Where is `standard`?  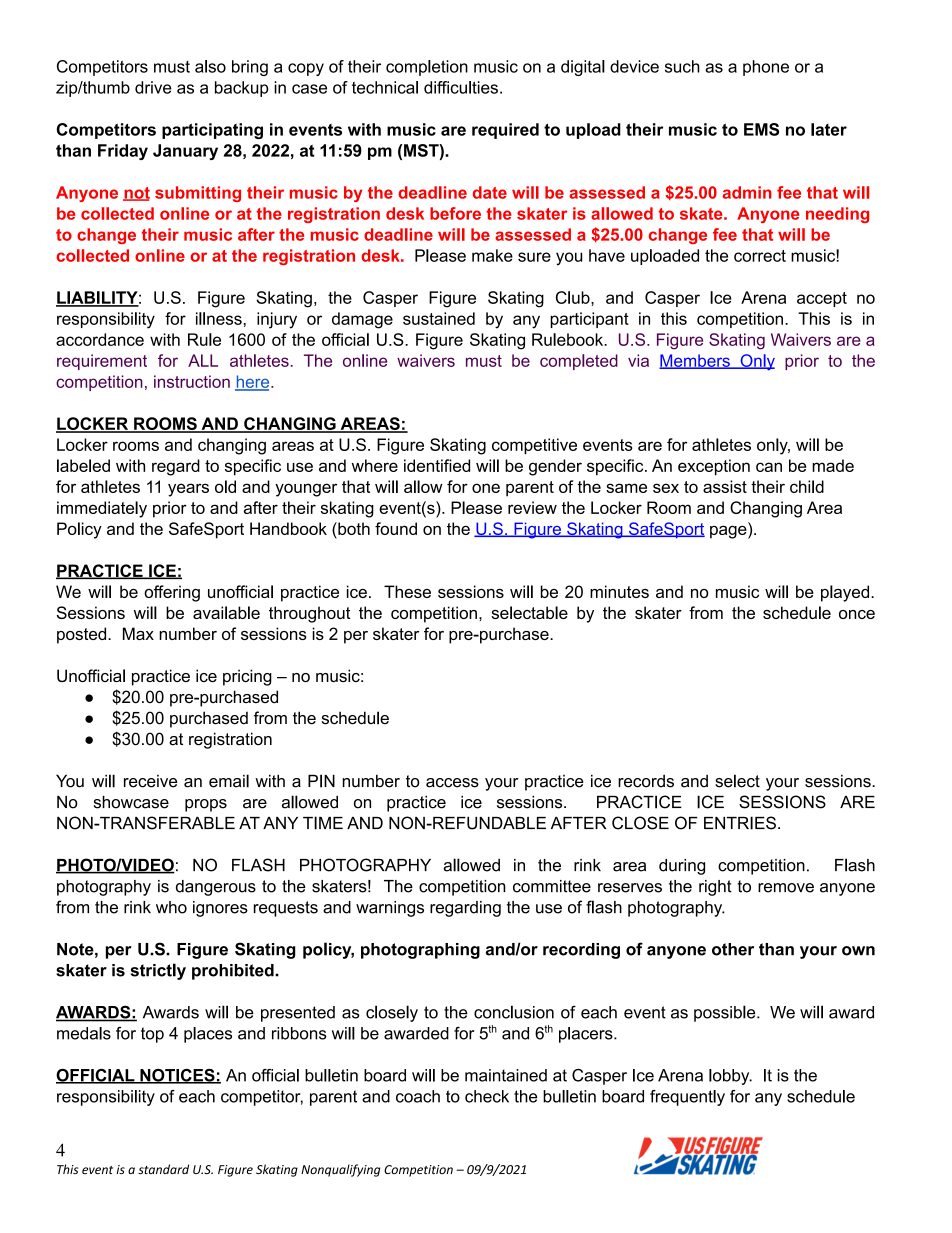
standard is located at coordinates (163, 1169).
